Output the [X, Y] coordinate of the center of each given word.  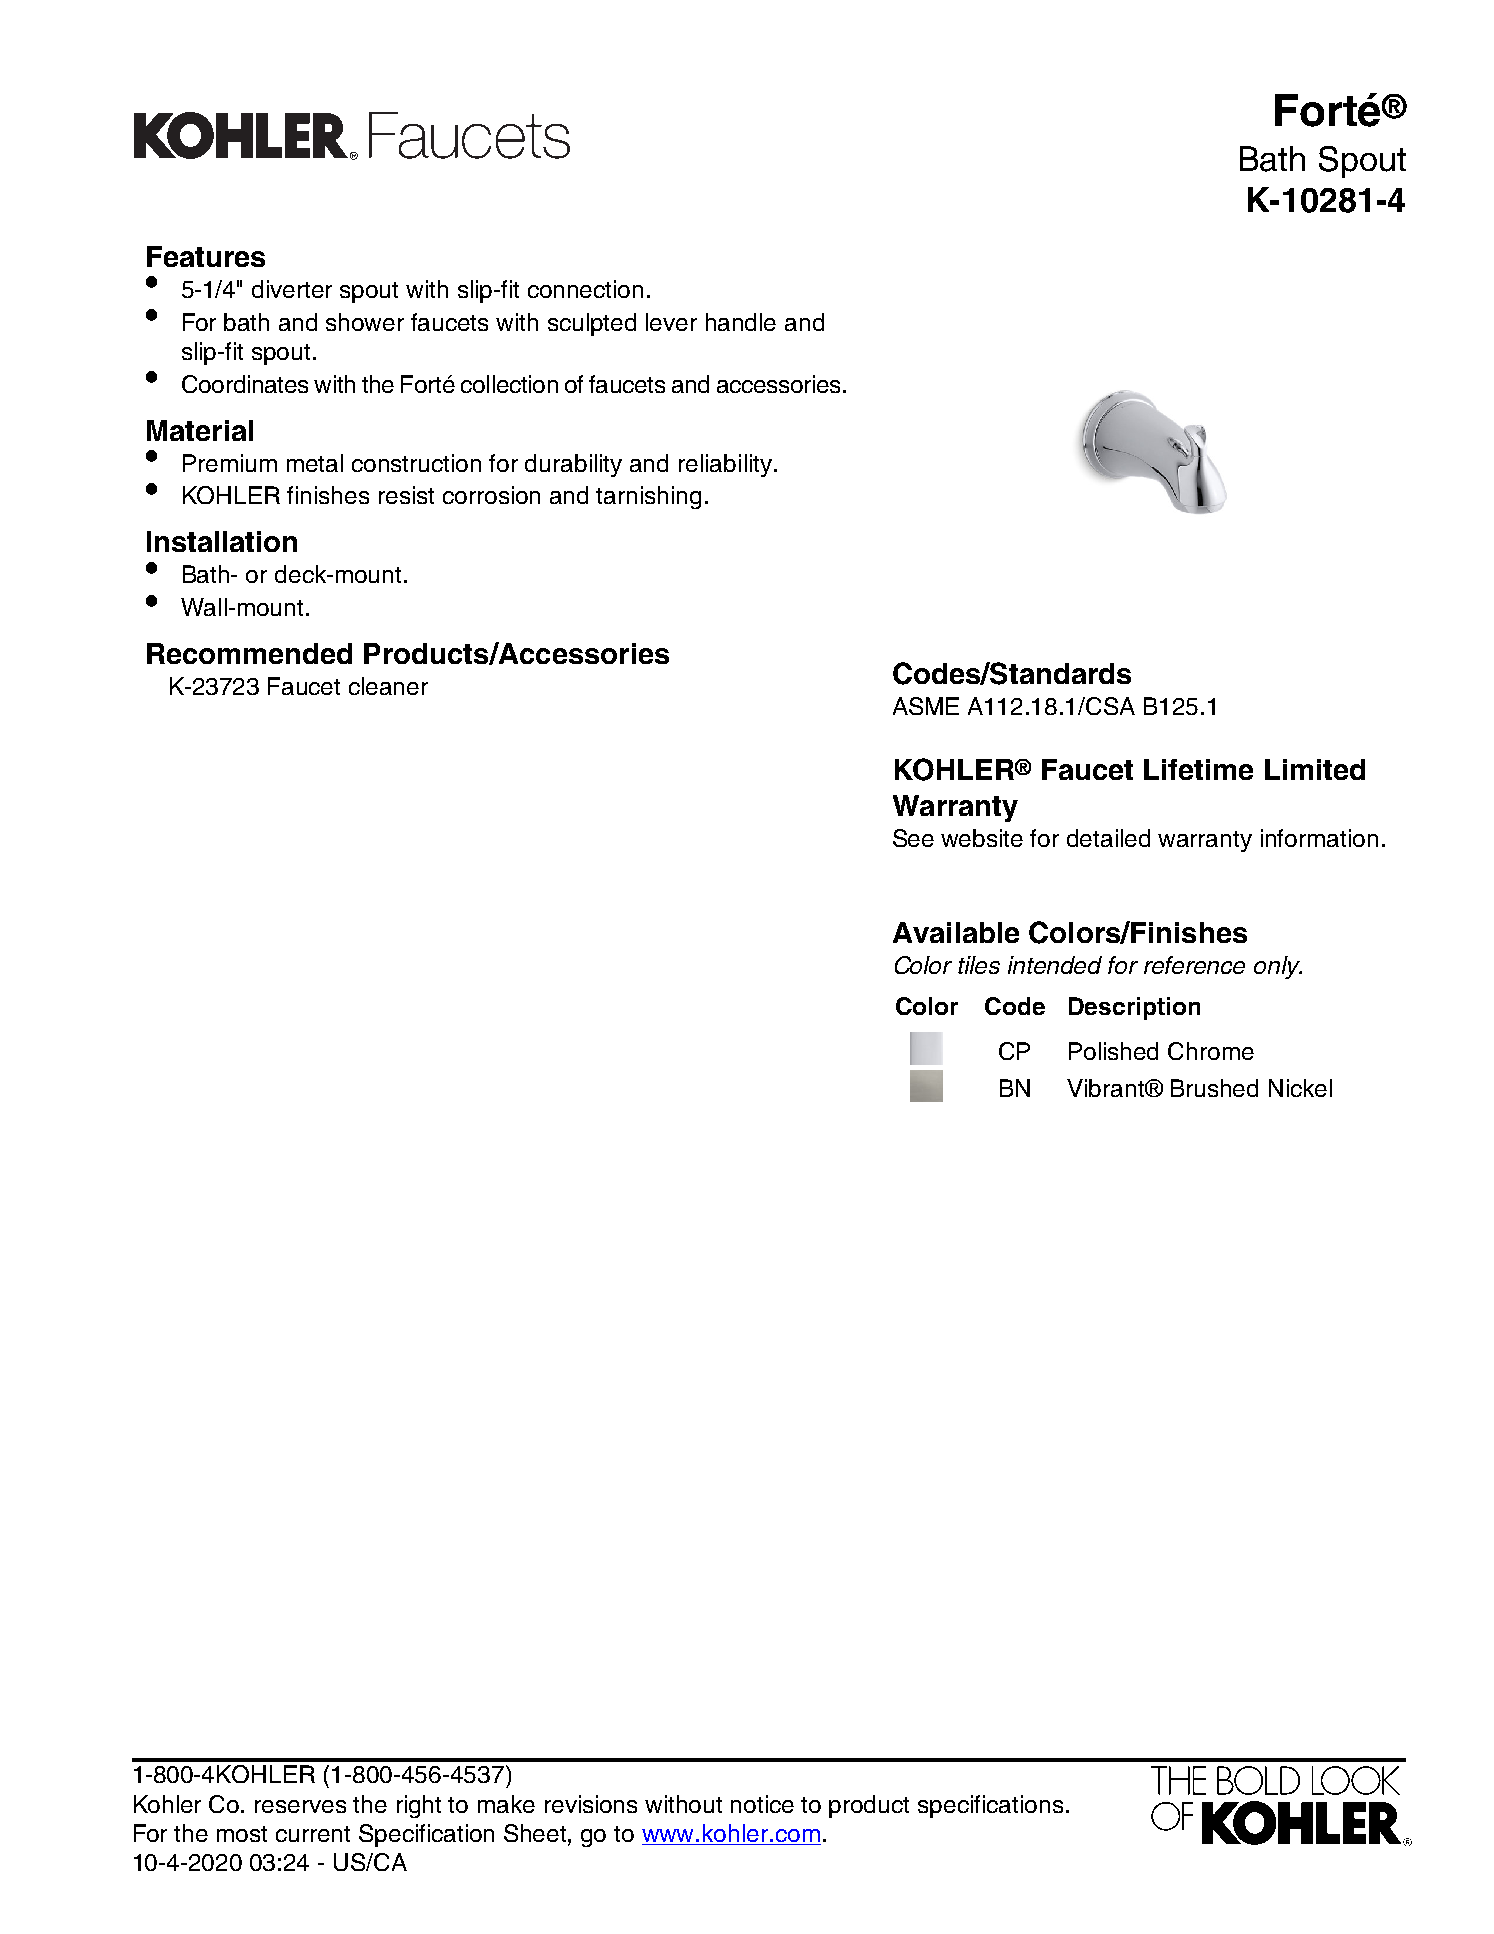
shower [365, 322]
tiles [979, 965]
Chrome [1211, 1051]
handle [741, 322]
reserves [300, 1806]
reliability [727, 465]
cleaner [388, 686]
